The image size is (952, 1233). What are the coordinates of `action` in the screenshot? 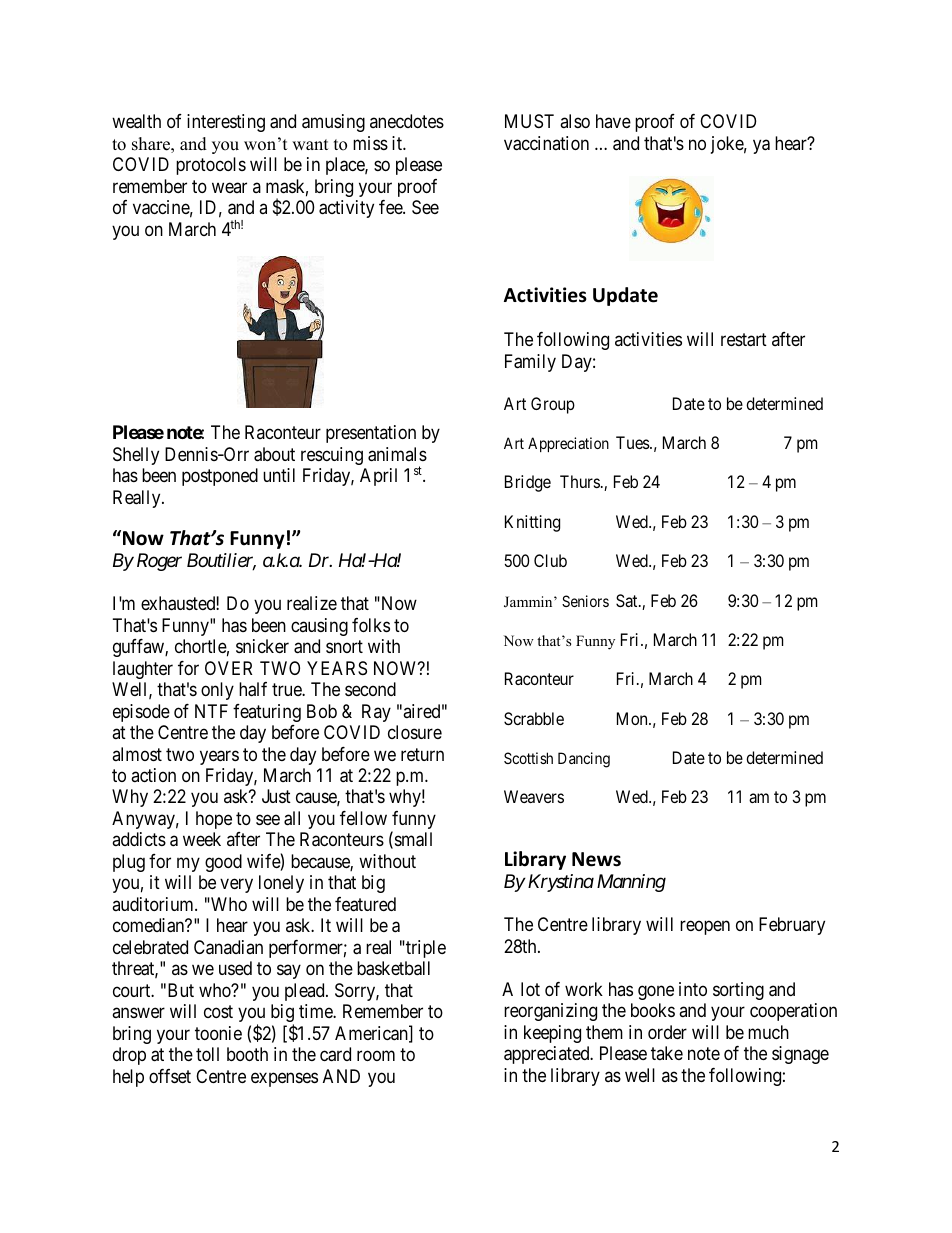 It's located at (153, 775).
